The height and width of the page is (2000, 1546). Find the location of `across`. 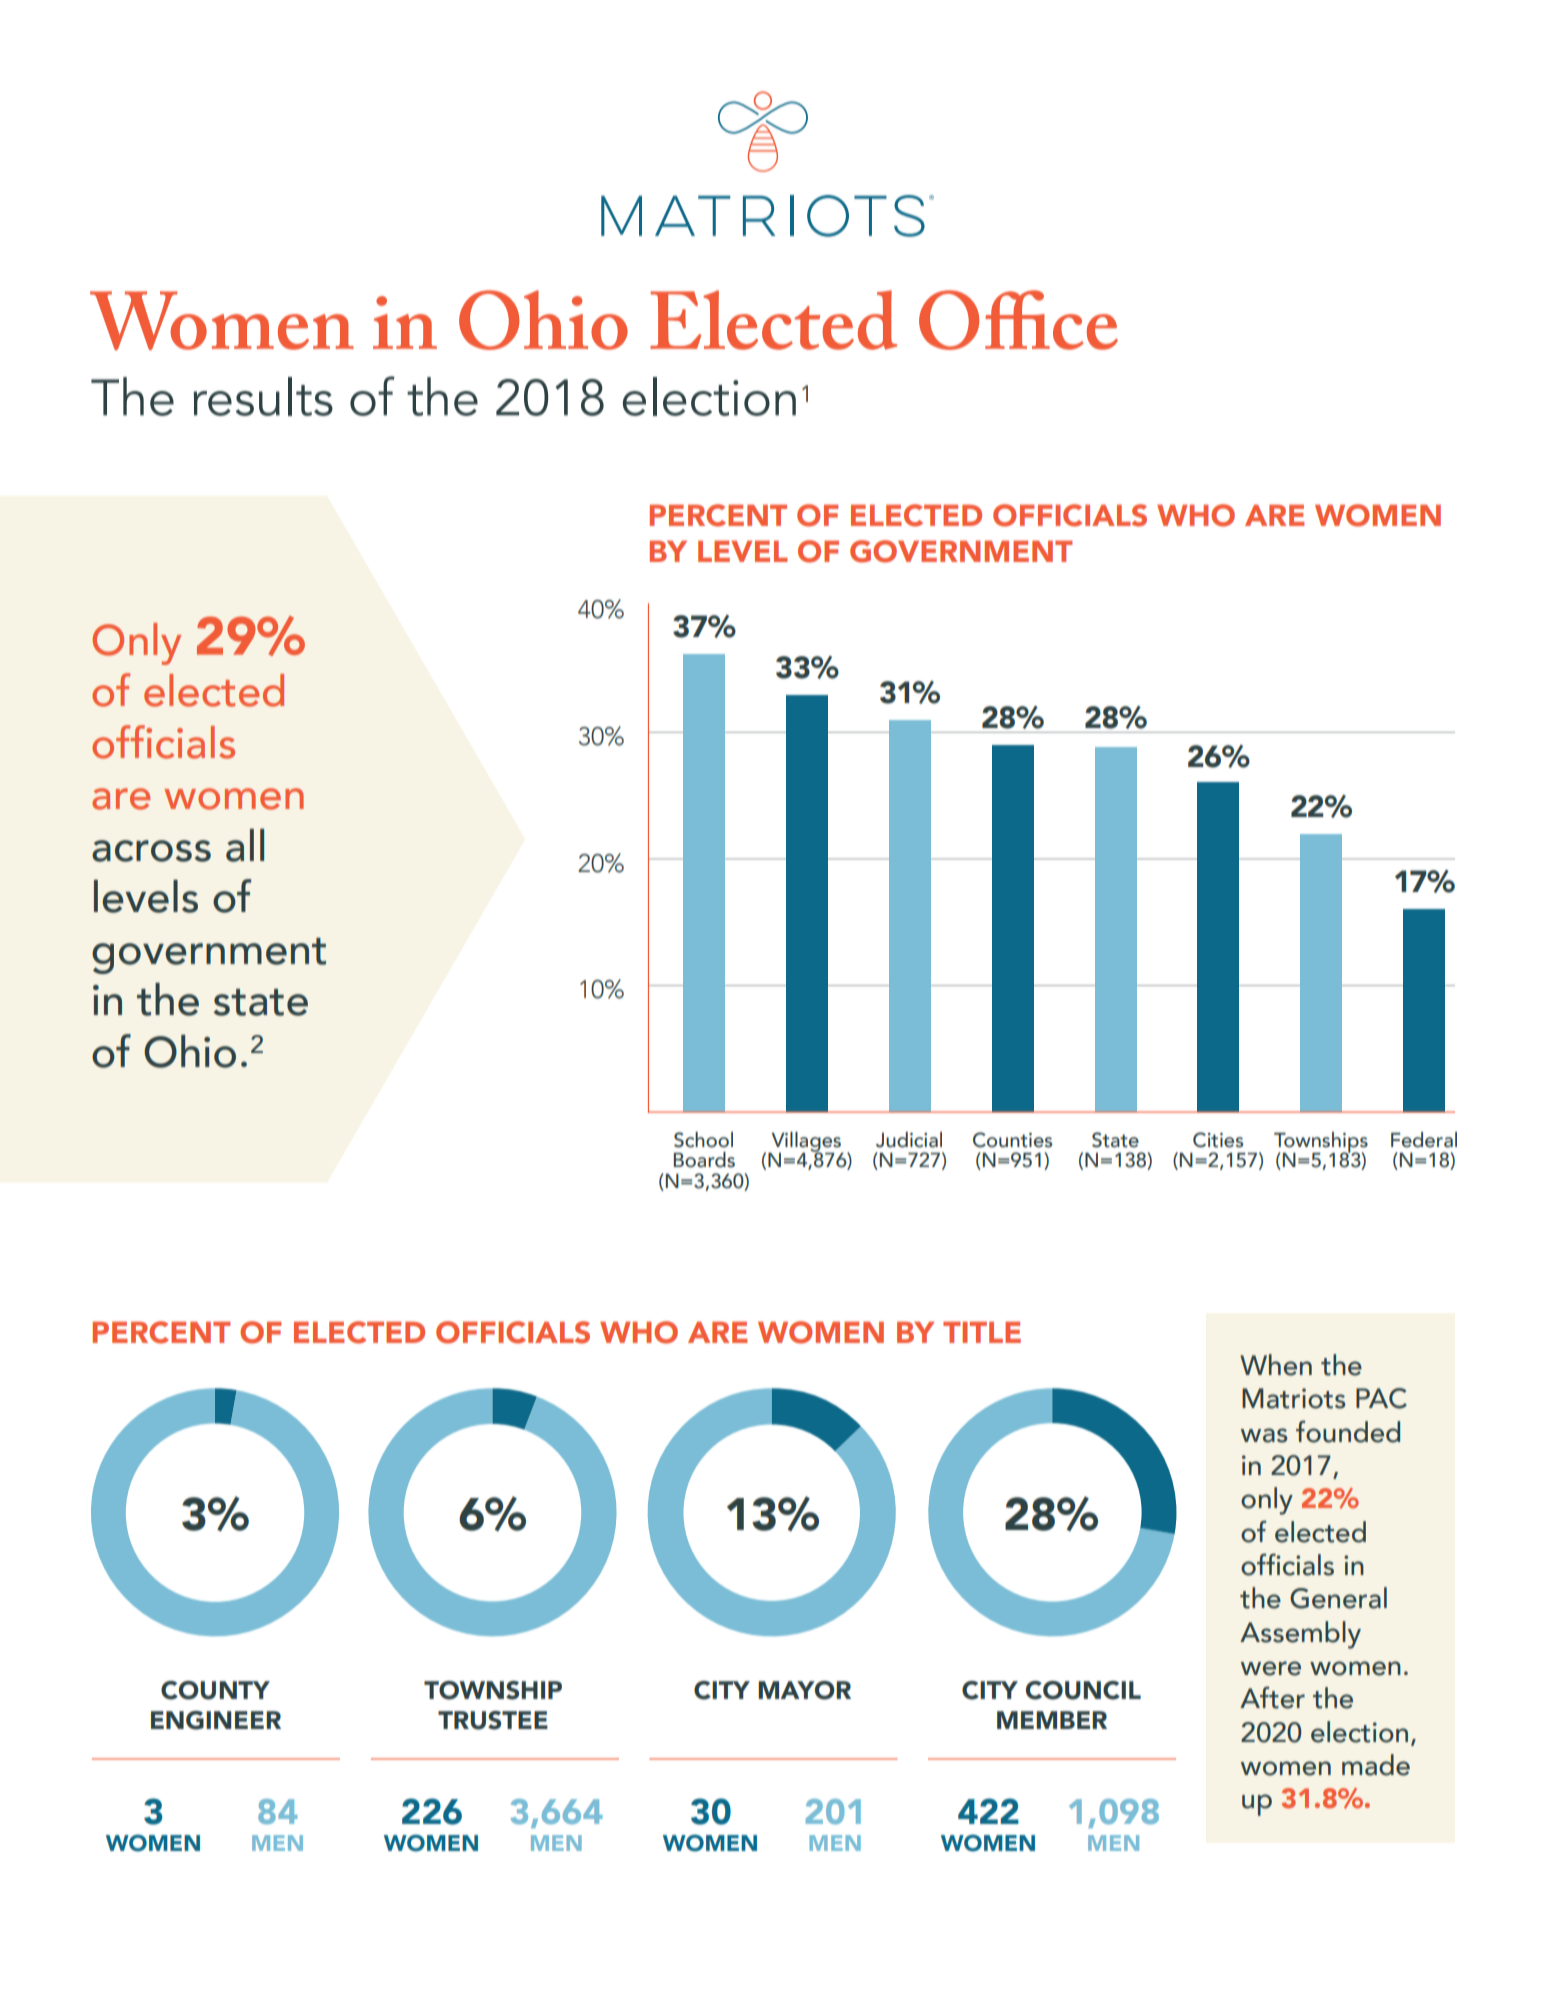

across is located at coordinates (151, 851).
